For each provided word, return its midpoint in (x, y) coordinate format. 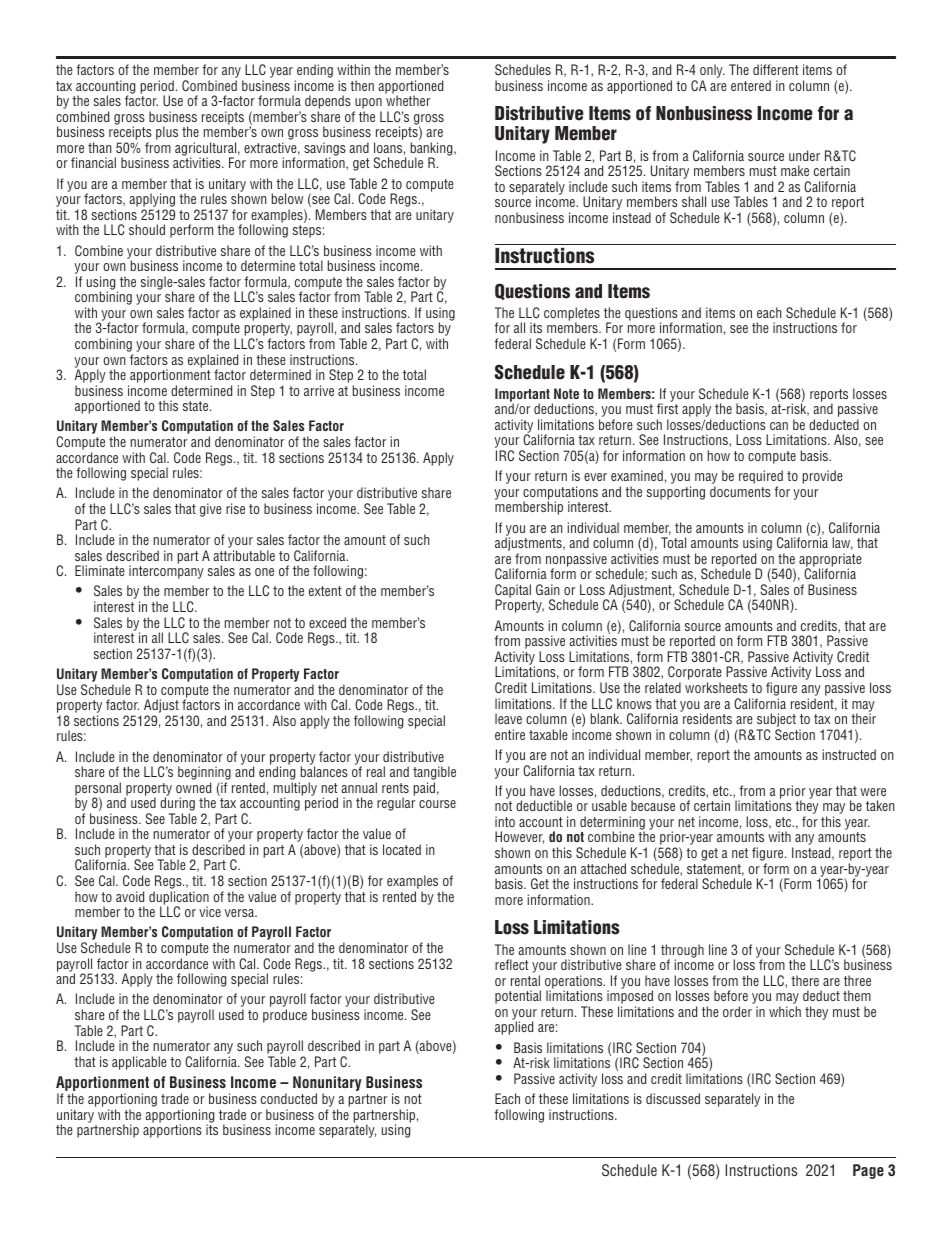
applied (514, 1028)
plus (167, 133)
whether (408, 100)
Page (868, 1171)
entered (751, 85)
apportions (172, 1131)
